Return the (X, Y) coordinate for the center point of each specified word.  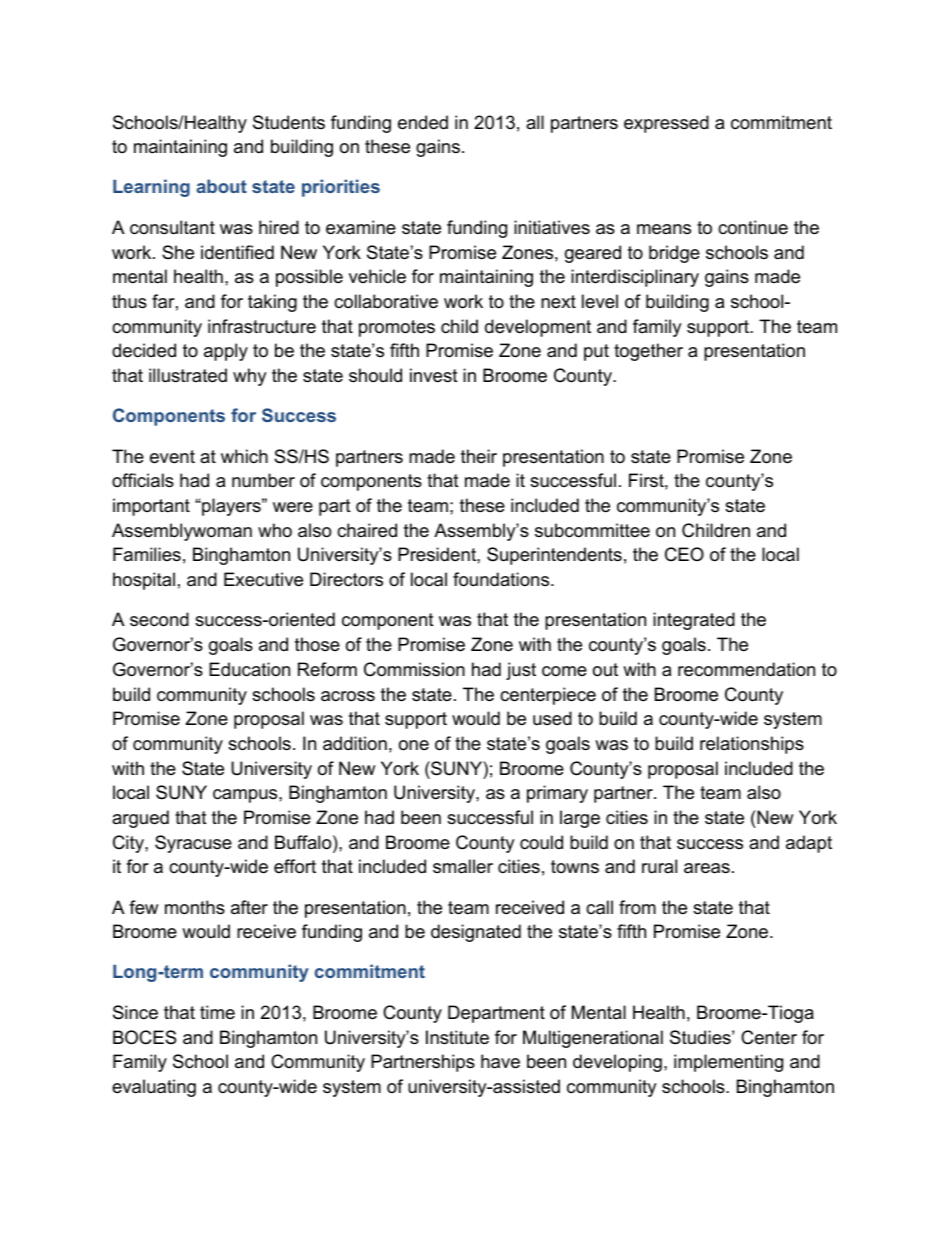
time (217, 1012)
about (221, 186)
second (159, 619)
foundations (502, 579)
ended (423, 122)
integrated (694, 621)
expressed (666, 124)
